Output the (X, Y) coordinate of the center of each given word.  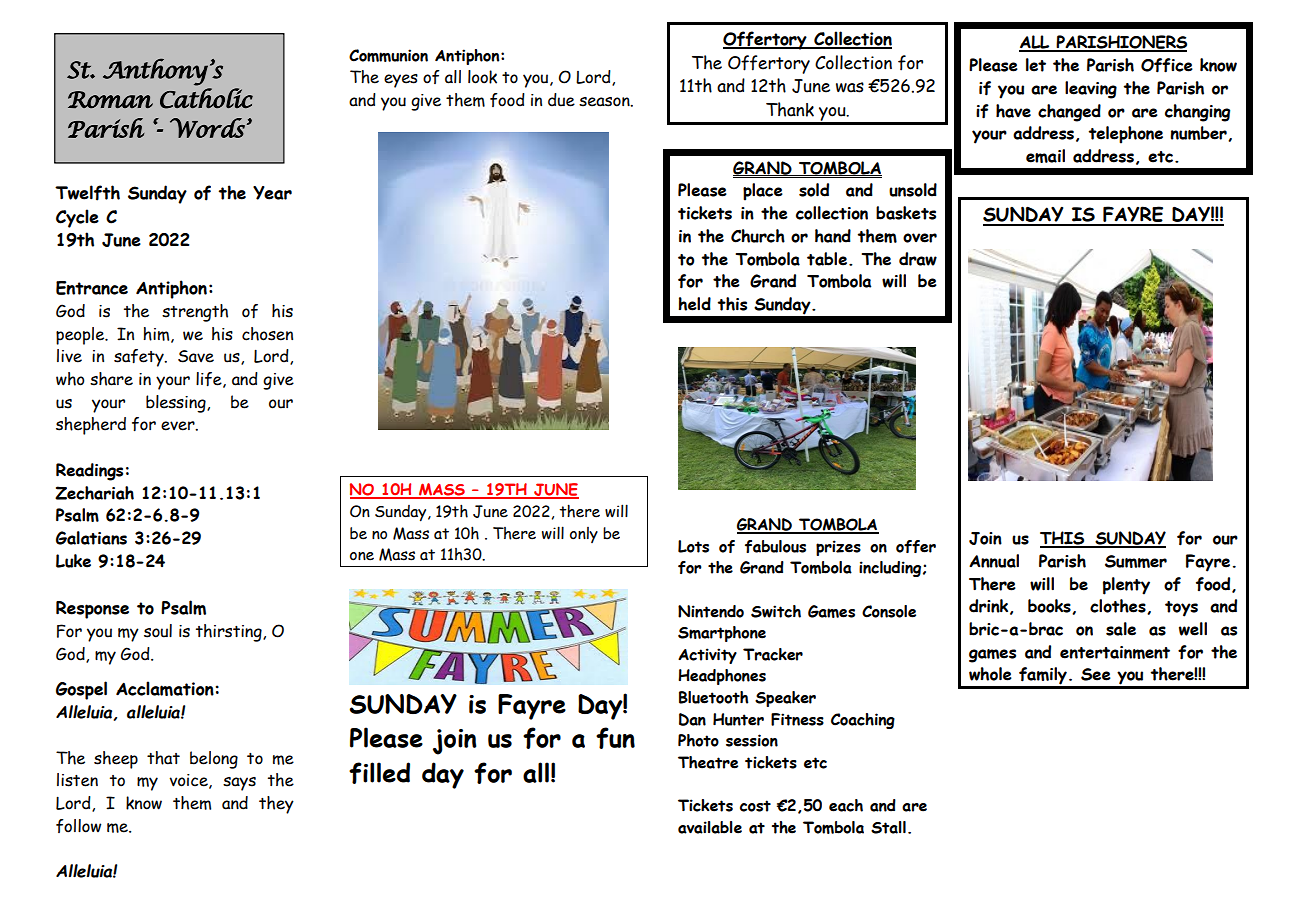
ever (179, 426)
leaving (1091, 90)
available (710, 827)
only (584, 535)
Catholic (206, 98)
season (605, 102)
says (239, 784)
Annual (994, 561)
